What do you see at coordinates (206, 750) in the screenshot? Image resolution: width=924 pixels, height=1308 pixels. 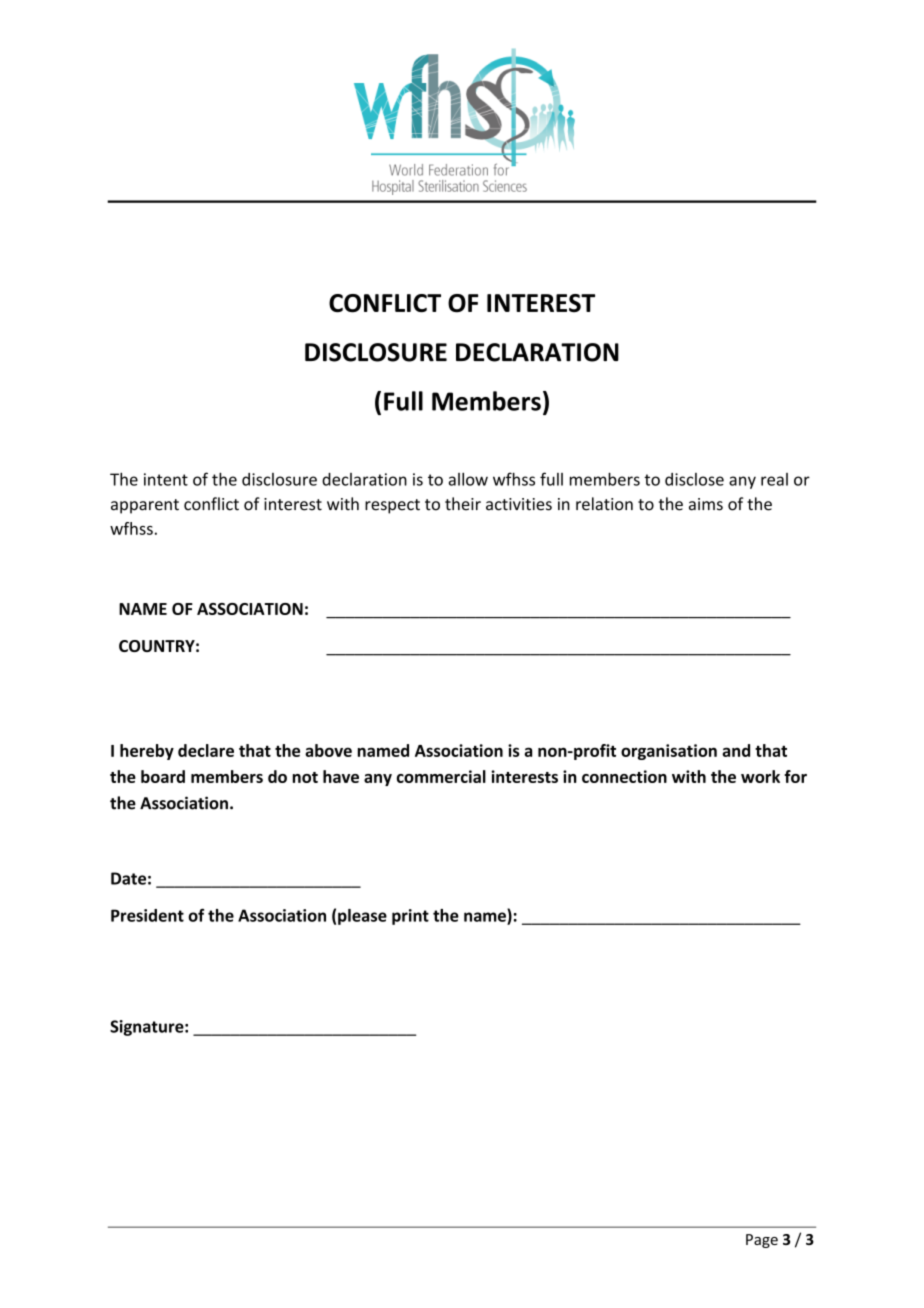 I see `declare` at bounding box center [206, 750].
